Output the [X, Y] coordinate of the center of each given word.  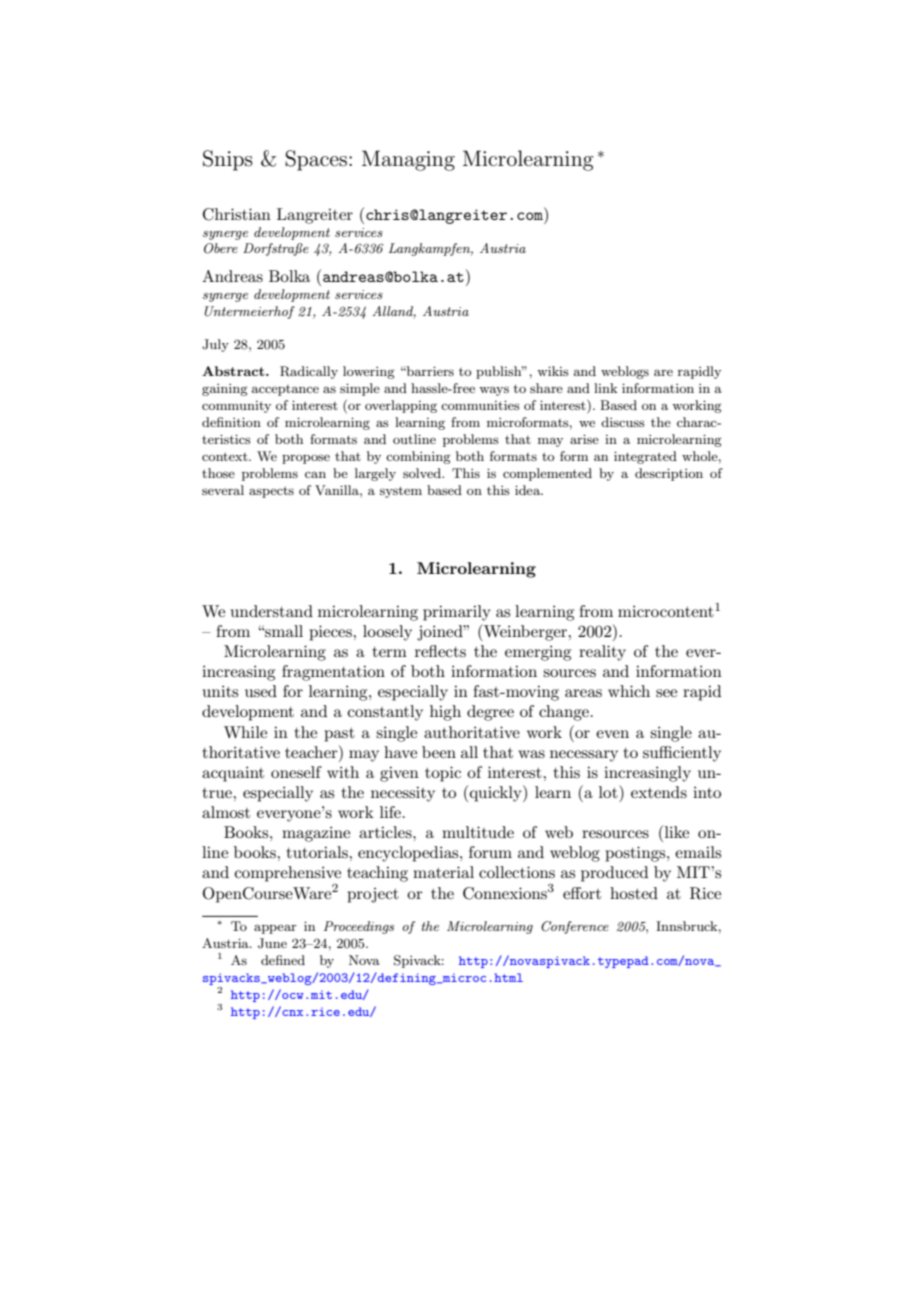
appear [275, 929]
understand [272, 611]
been [439, 752]
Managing [408, 160]
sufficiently [682, 754]
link [605, 388]
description [669, 474]
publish [500, 372]
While [245, 732]
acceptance [285, 390]
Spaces [317, 160]
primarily [457, 613]
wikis [553, 371]
